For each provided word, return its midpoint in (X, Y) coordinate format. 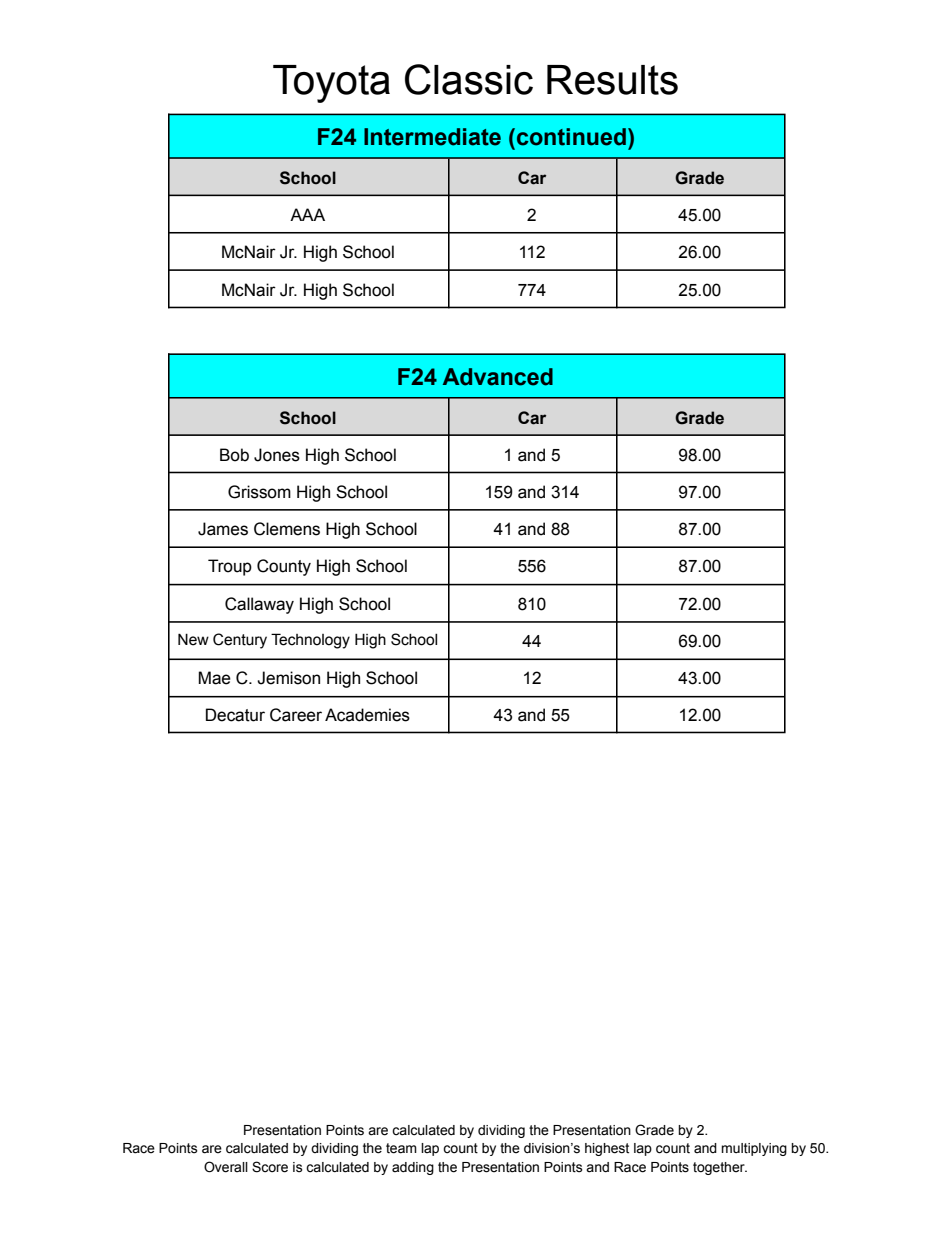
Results (612, 80)
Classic (469, 79)
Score (270, 1167)
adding (413, 1168)
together (720, 1168)
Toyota (331, 84)
